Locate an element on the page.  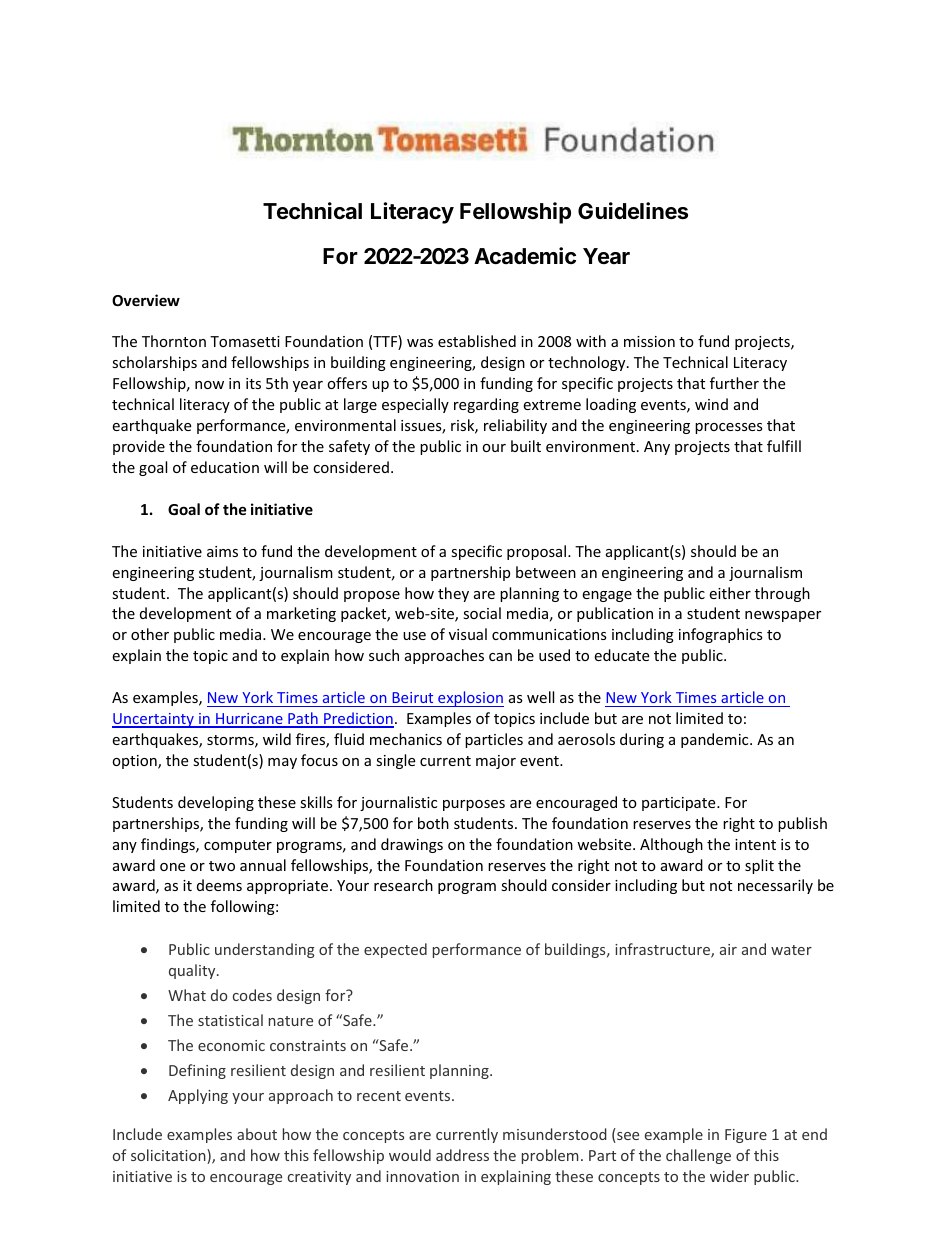
aims is located at coordinates (222, 551).
